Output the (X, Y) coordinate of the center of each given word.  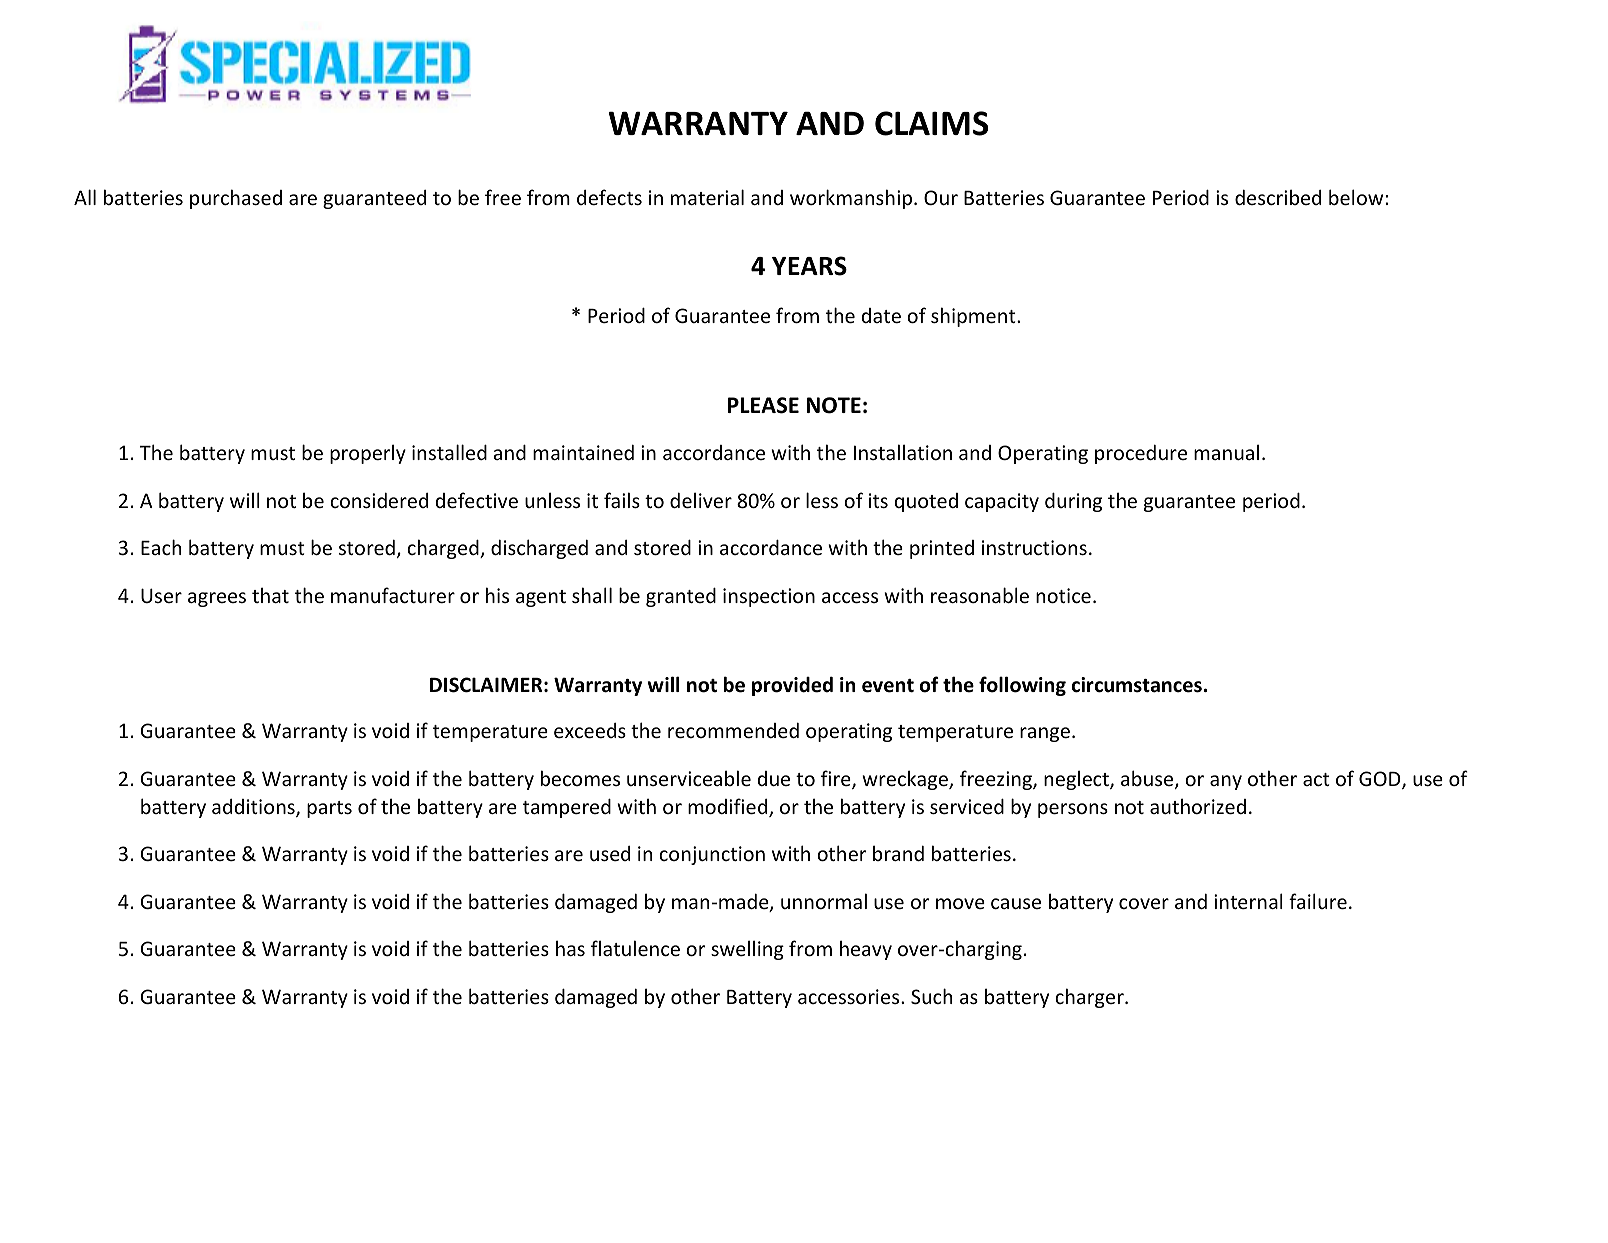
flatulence (635, 948)
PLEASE (763, 405)
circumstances (1137, 685)
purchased (236, 199)
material (707, 197)
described (1278, 197)
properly (368, 454)
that (270, 595)
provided (792, 686)
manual (1226, 452)
